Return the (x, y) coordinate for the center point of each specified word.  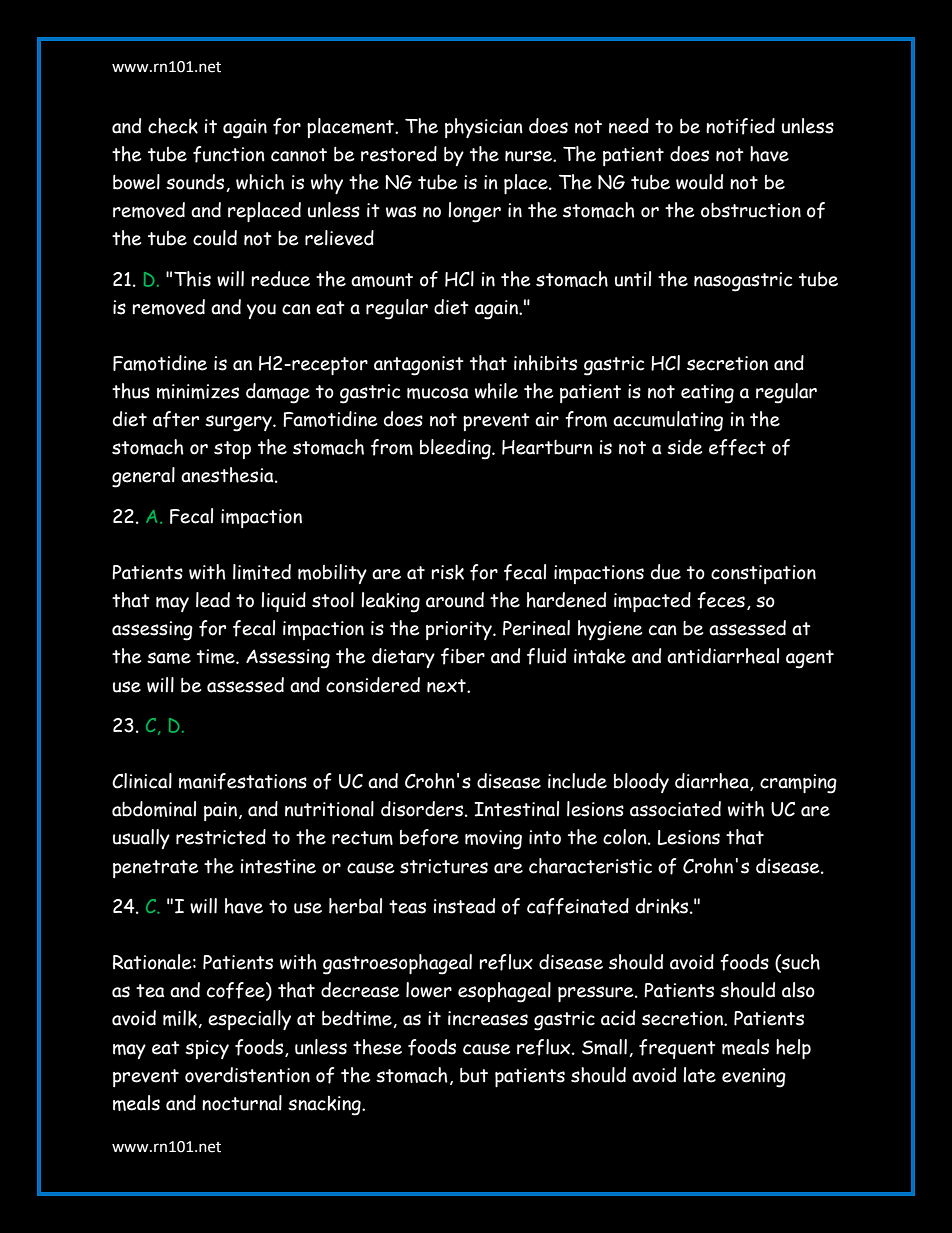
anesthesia (228, 475)
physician (484, 128)
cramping (798, 784)
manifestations (243, 781)
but (474, 1075)
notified (740, 126)
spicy (207, 1049)
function (229, 154)
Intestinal (516, 809)
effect (737, 447)
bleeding (456, 449)
